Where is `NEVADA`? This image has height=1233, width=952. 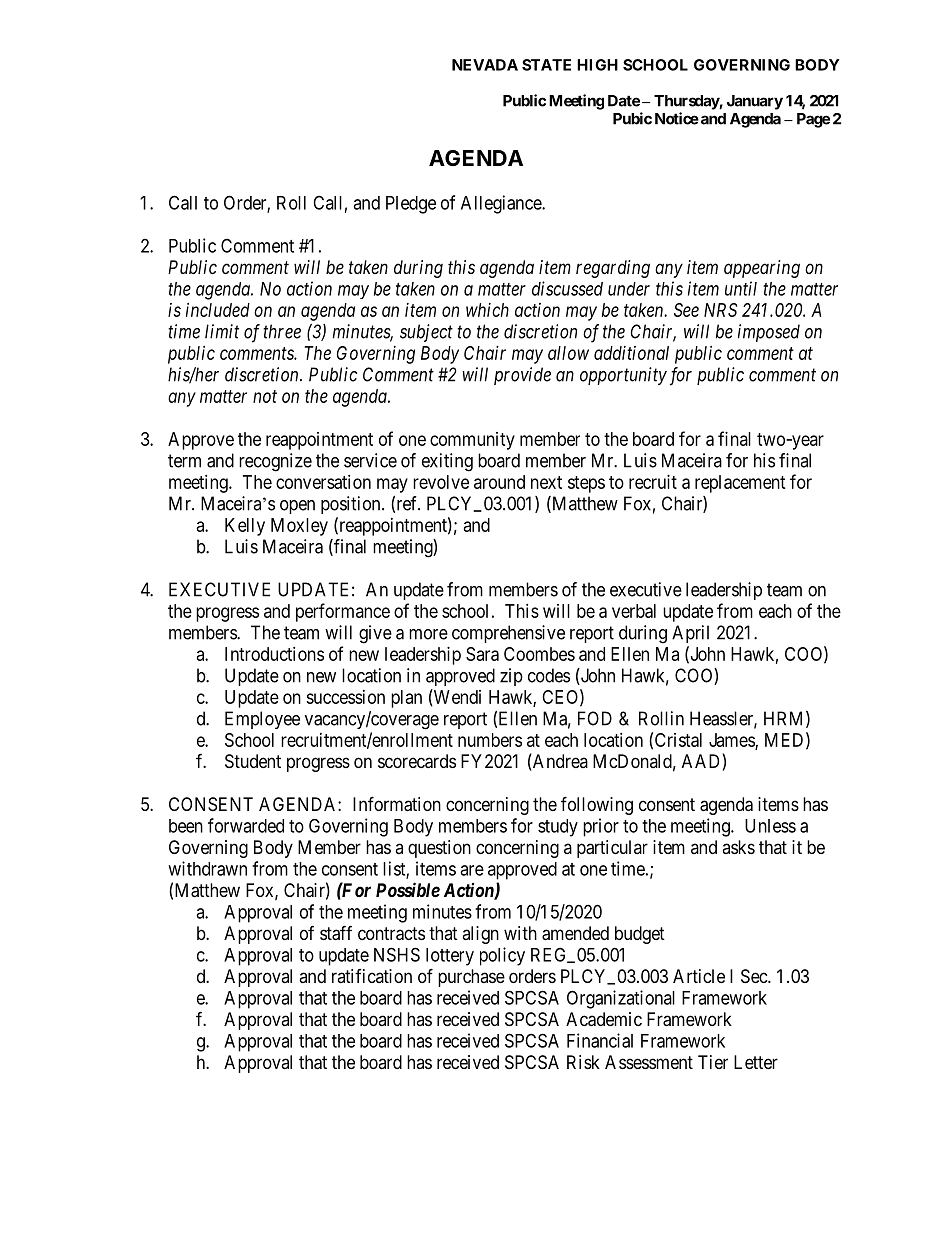 NEVADA is located at coordinates (485, 65).
